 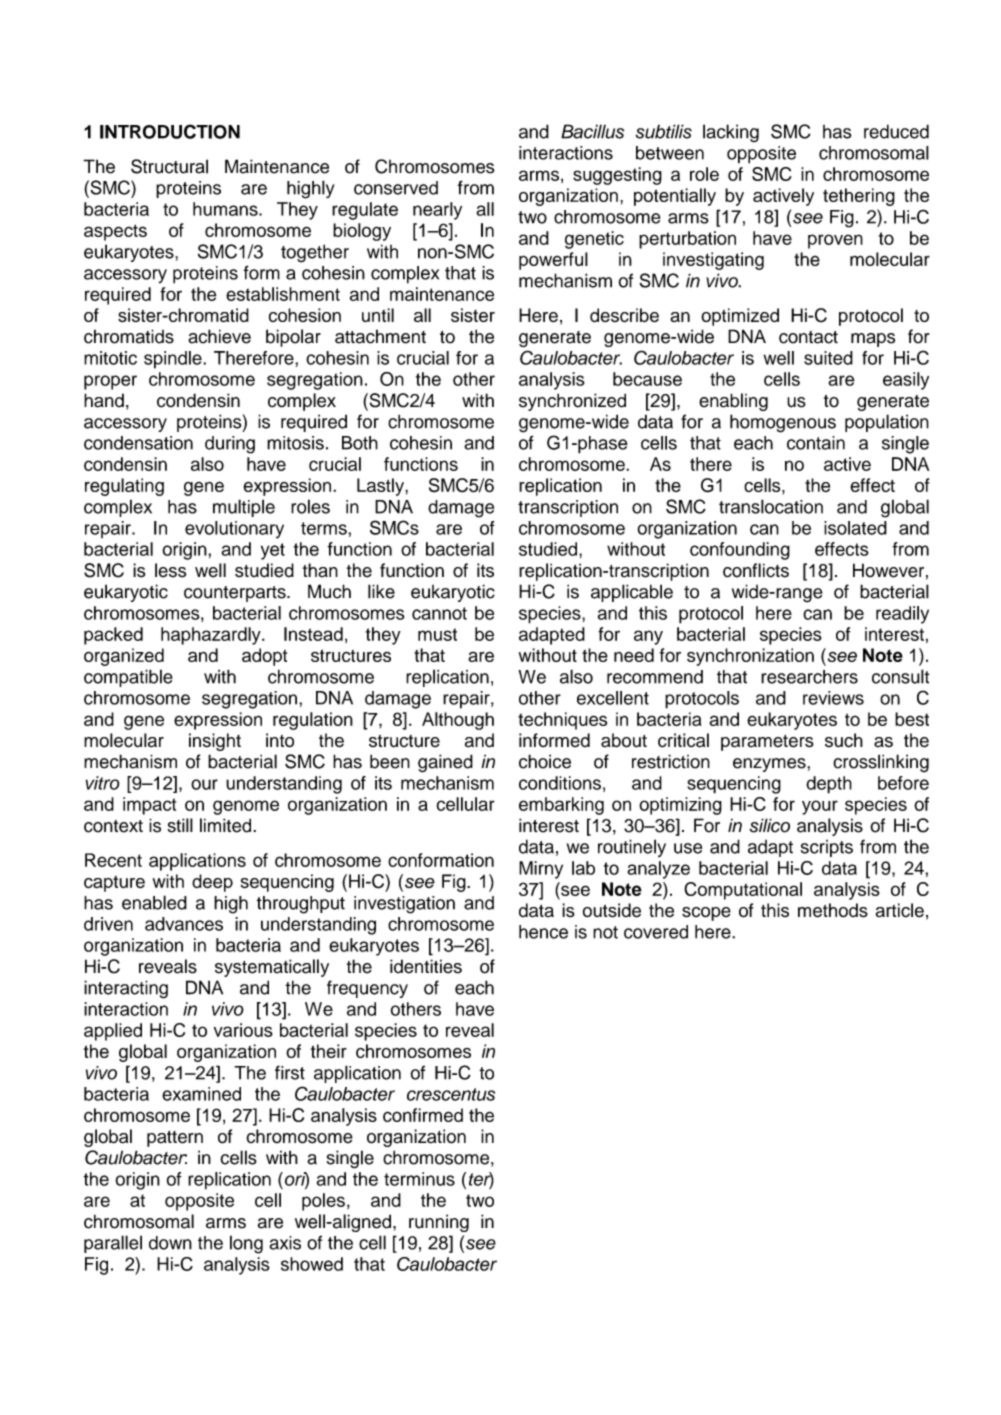 What do you see at coordinates (169, 166) in the image?
I see `Structural` at bounding box center [169, 166].
